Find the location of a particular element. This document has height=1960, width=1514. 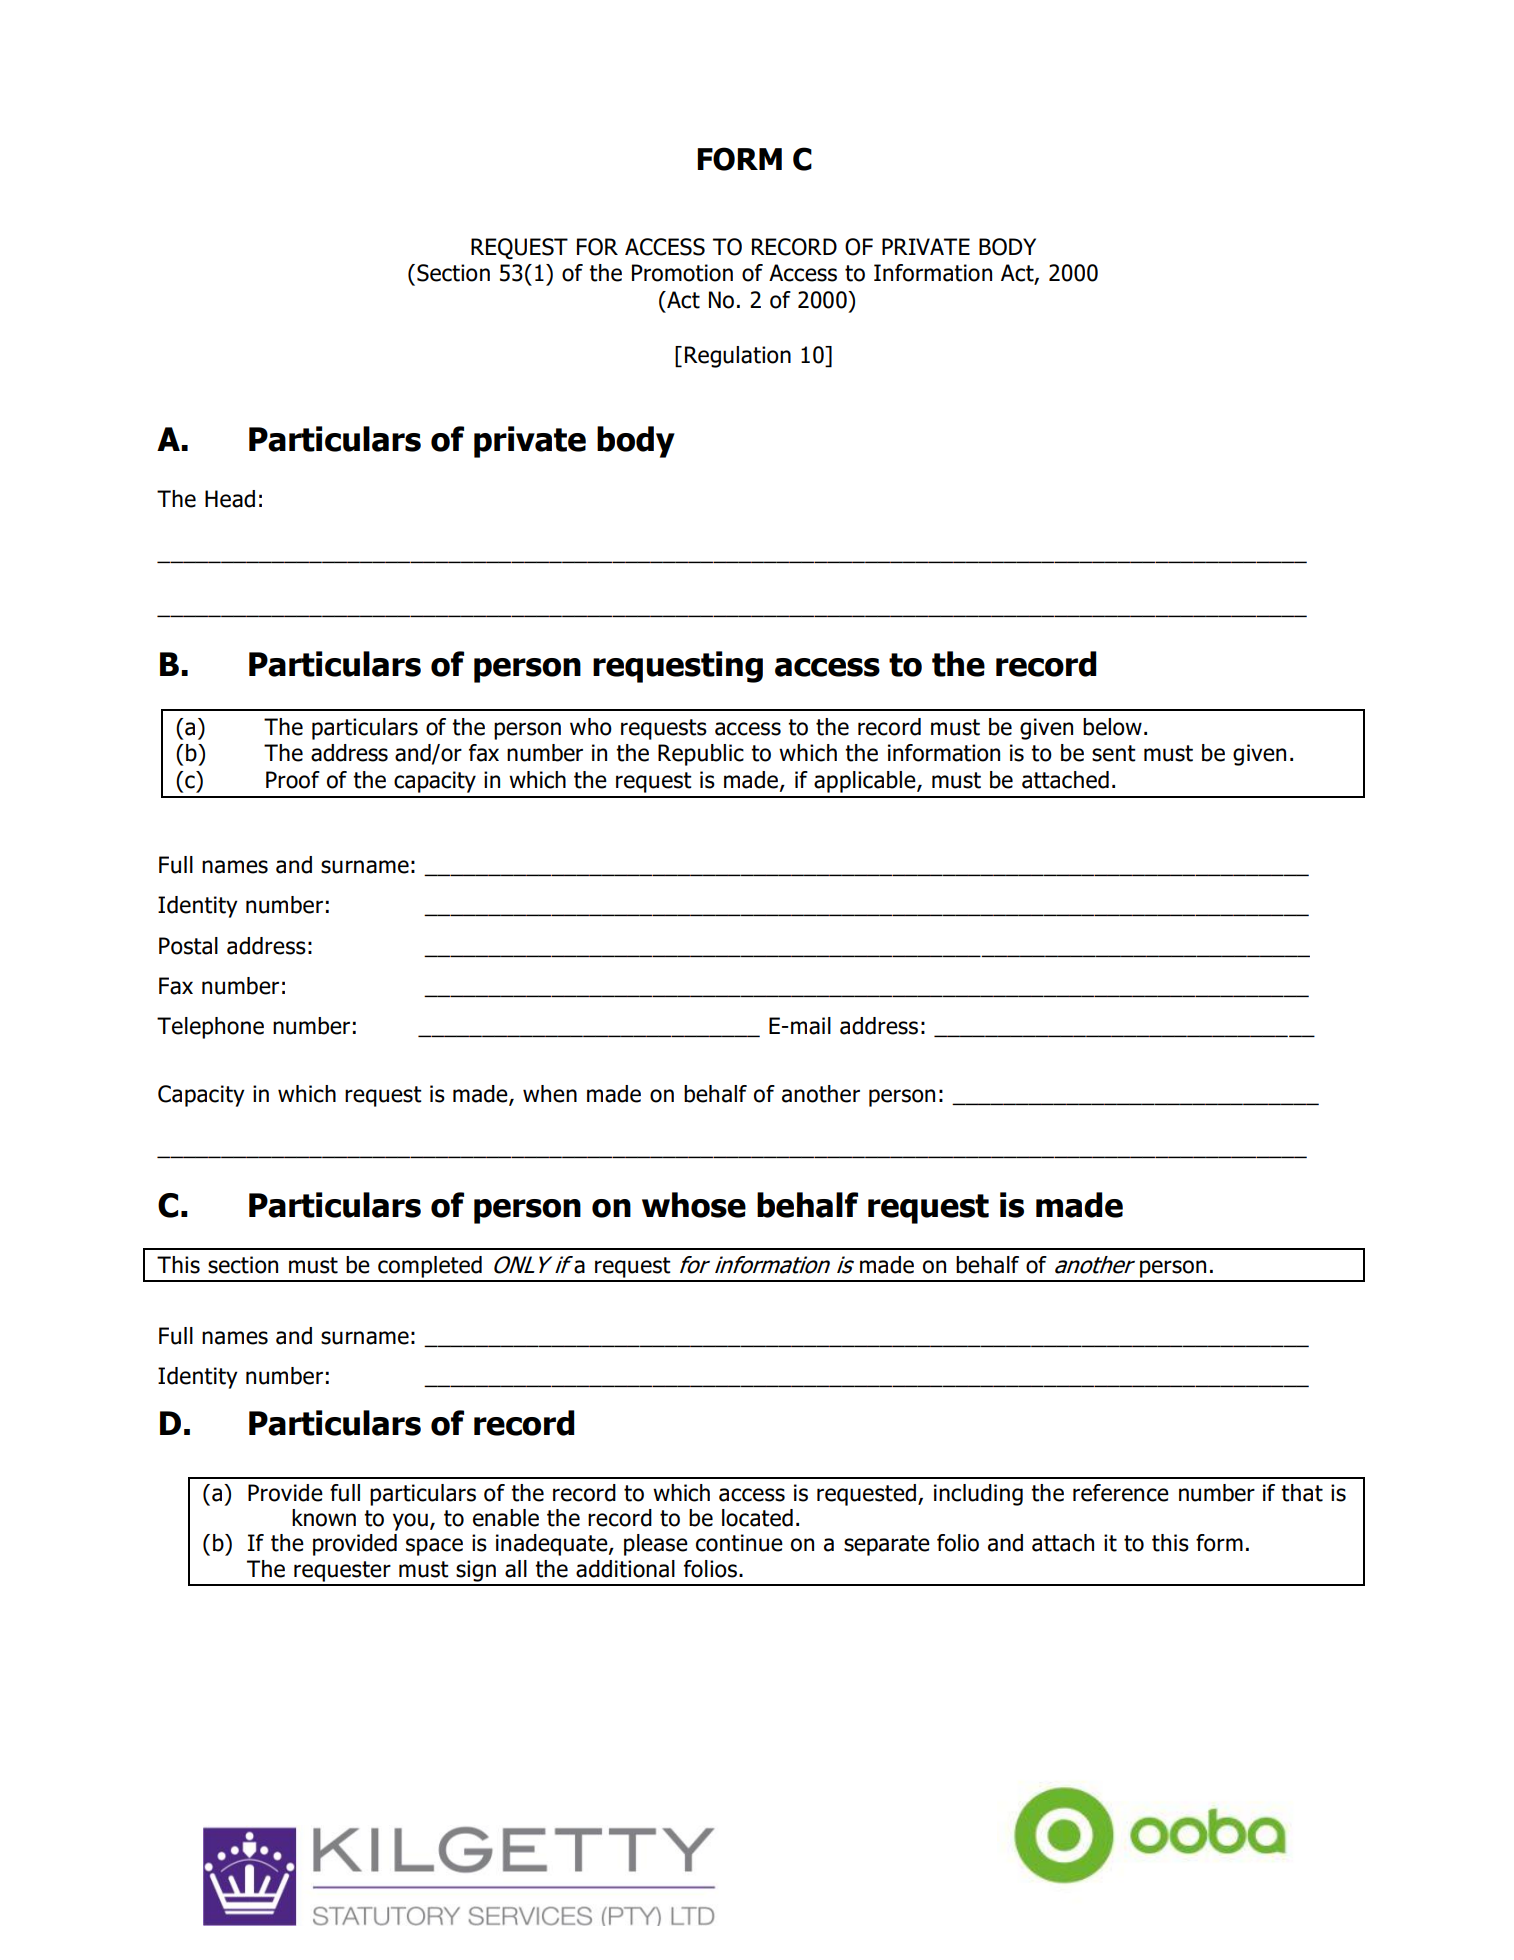

Promotion is located at coordinates (682, 273).
